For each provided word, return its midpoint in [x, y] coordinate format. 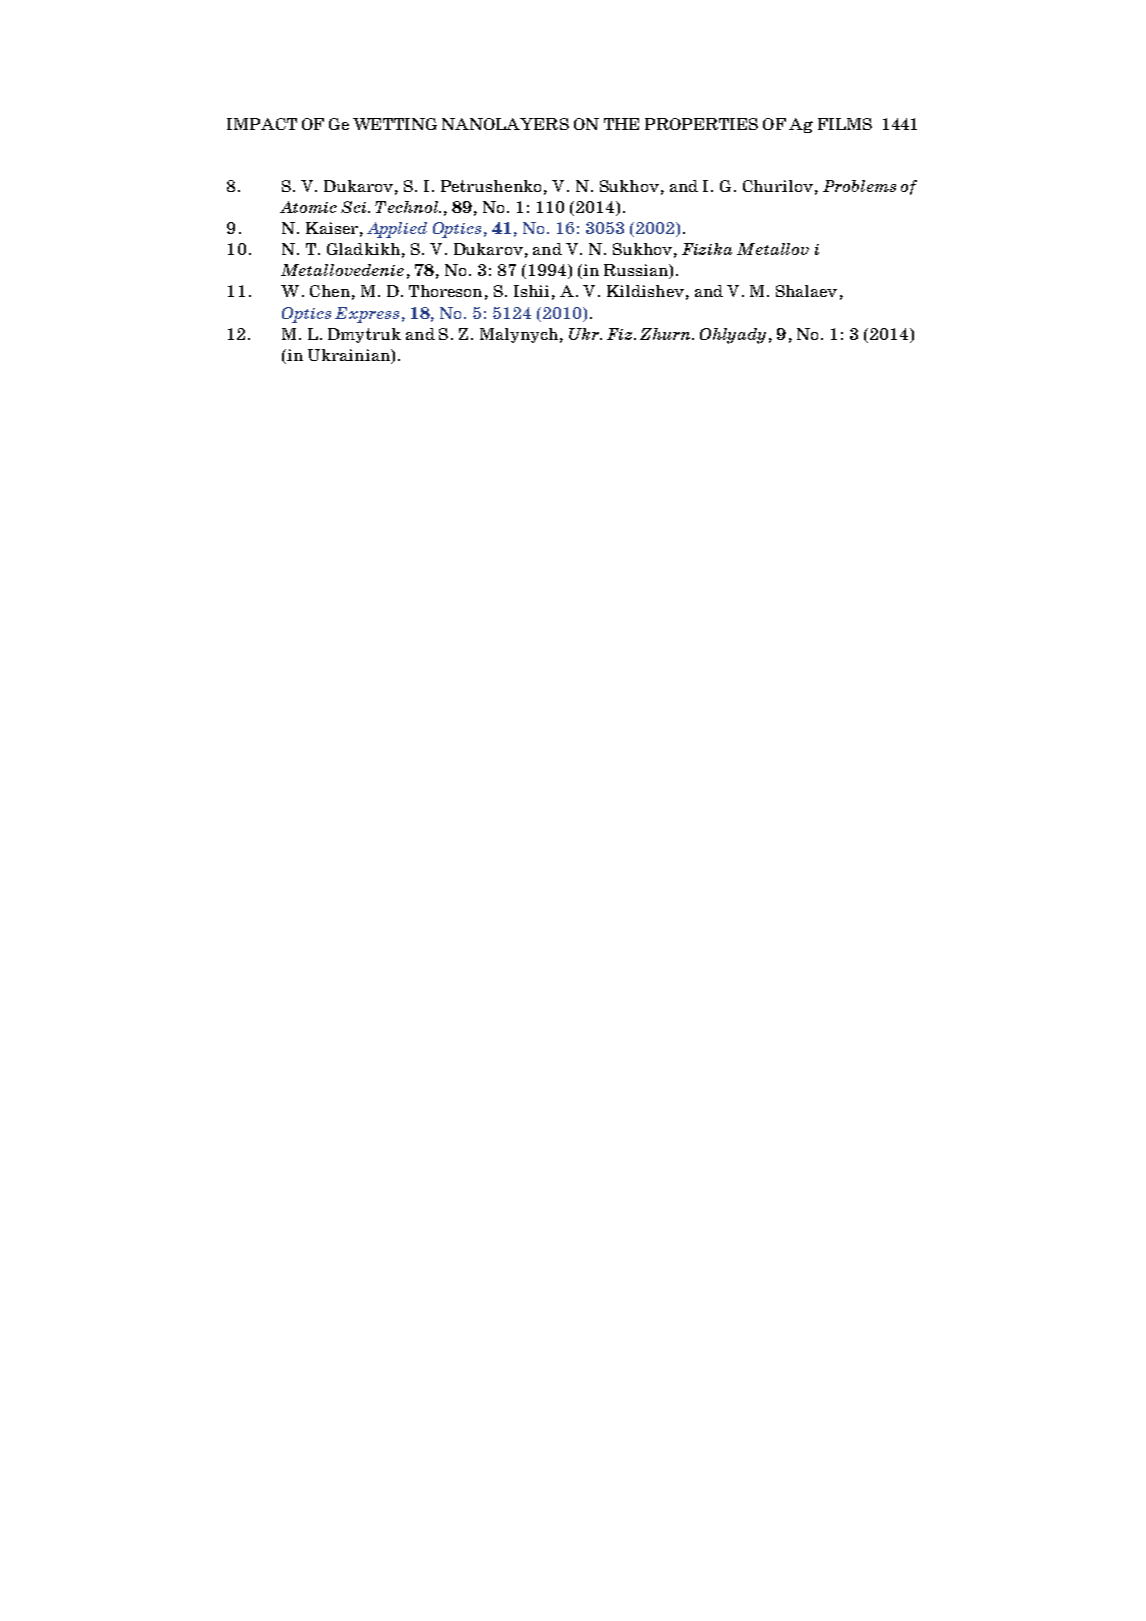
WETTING [395, 124]
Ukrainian [350, 356]
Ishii [531, 291]
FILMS [845, 124]
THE [621, 124]
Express [367, 315]
